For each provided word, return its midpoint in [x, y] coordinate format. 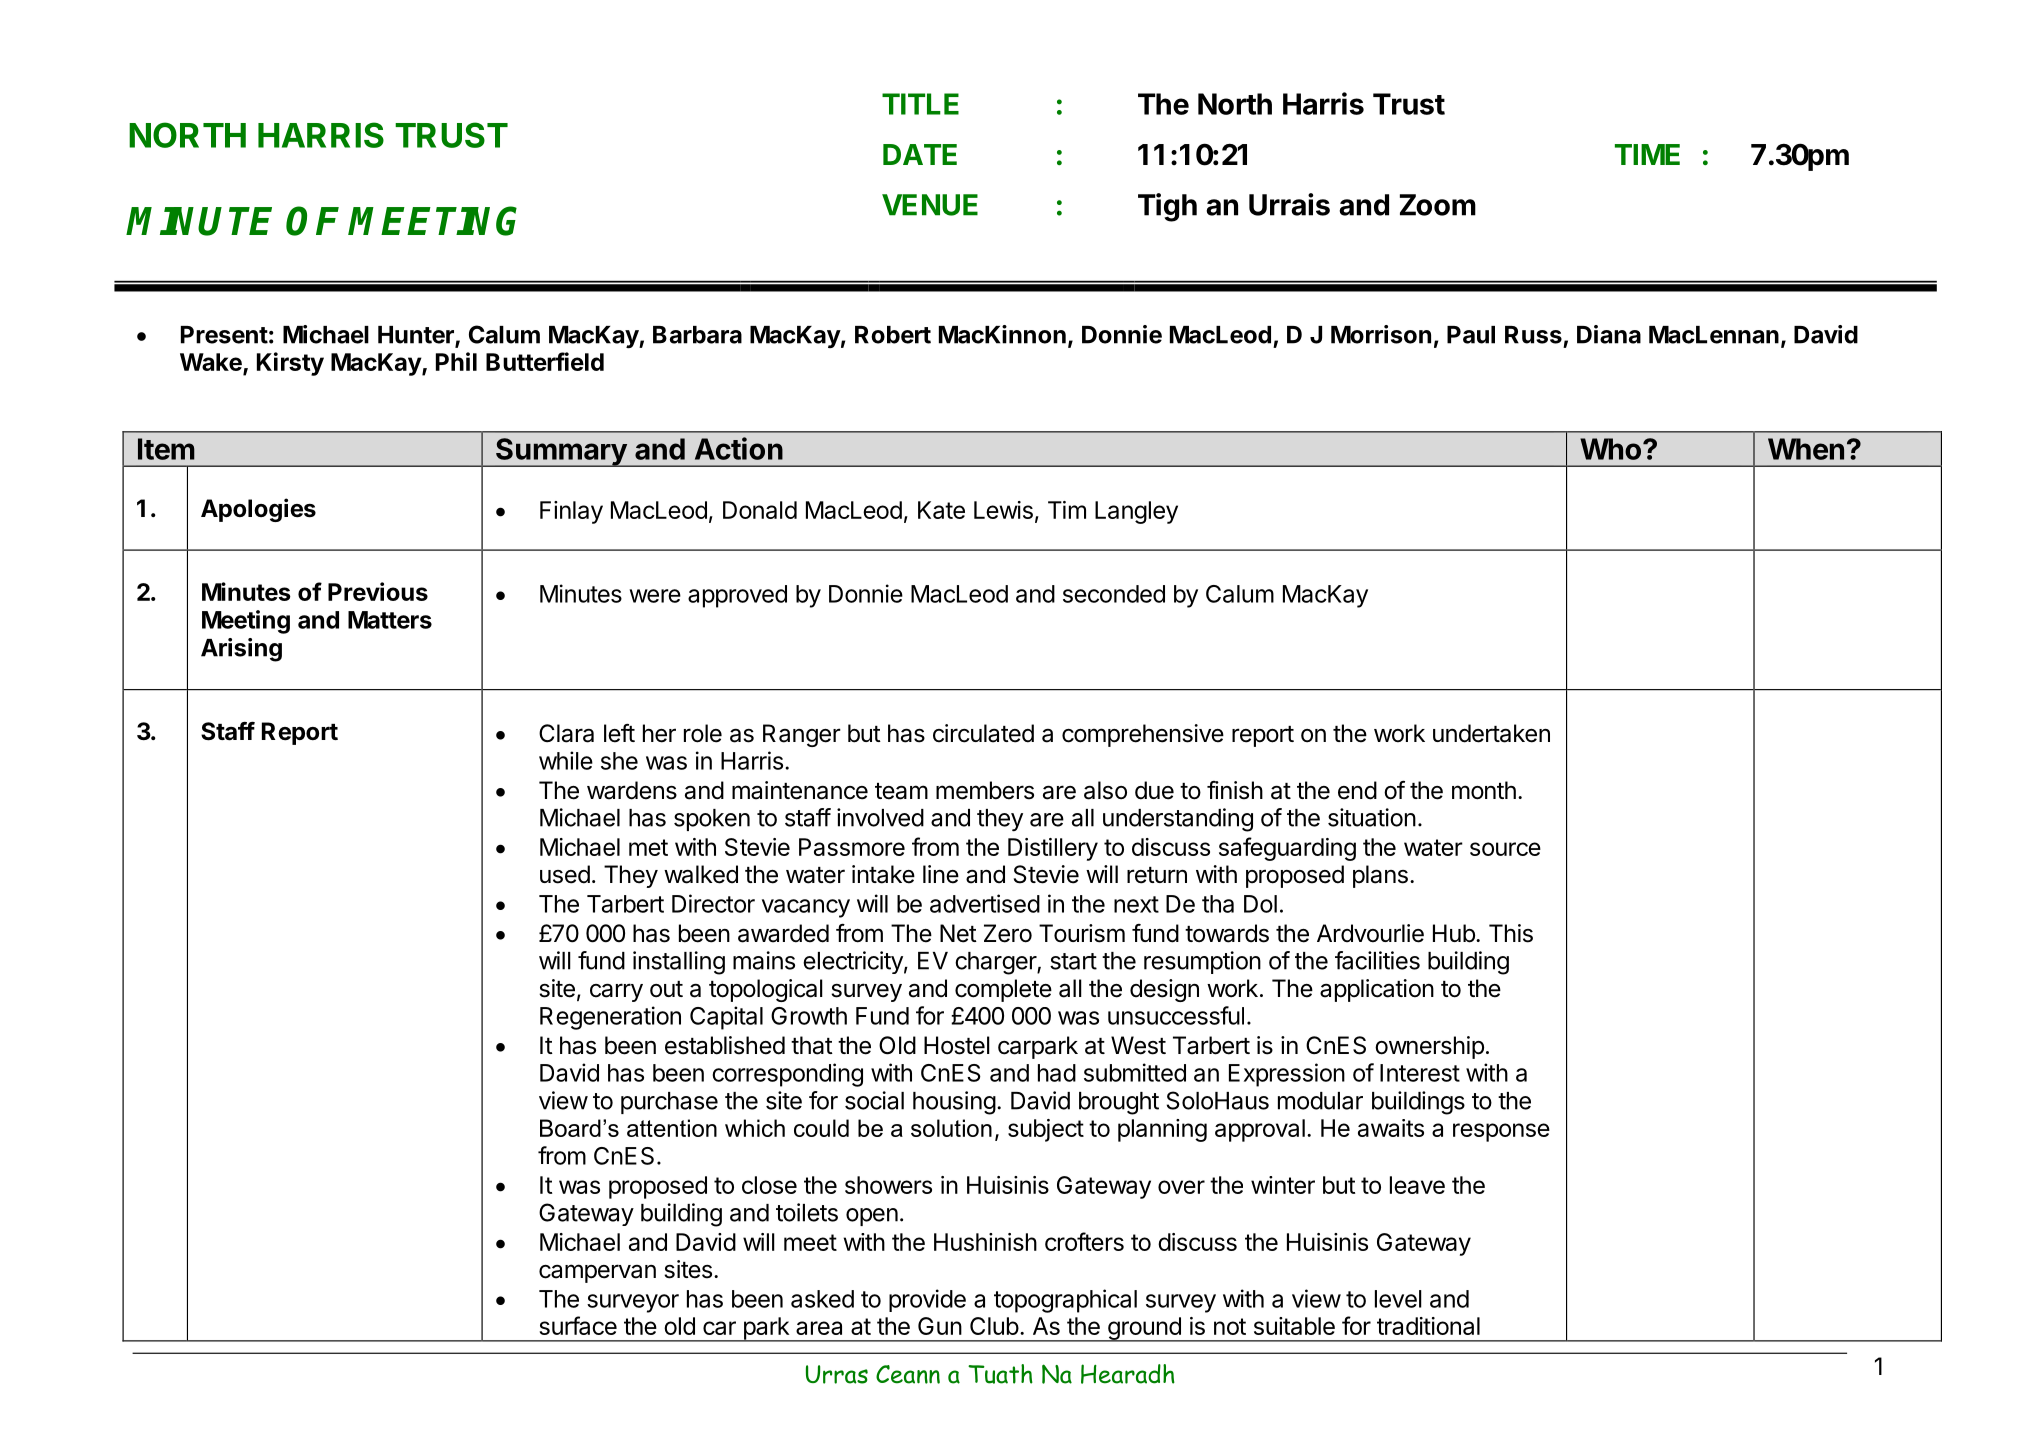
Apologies [258, 510]
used [565, 874]
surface [578, 1325]
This [1511, 933]
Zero [1008, 933]
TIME [1647, 154]
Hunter [417, 336]
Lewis [1003, 510]
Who [1612, 449]
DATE [920, 154]
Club [994, 1326]
